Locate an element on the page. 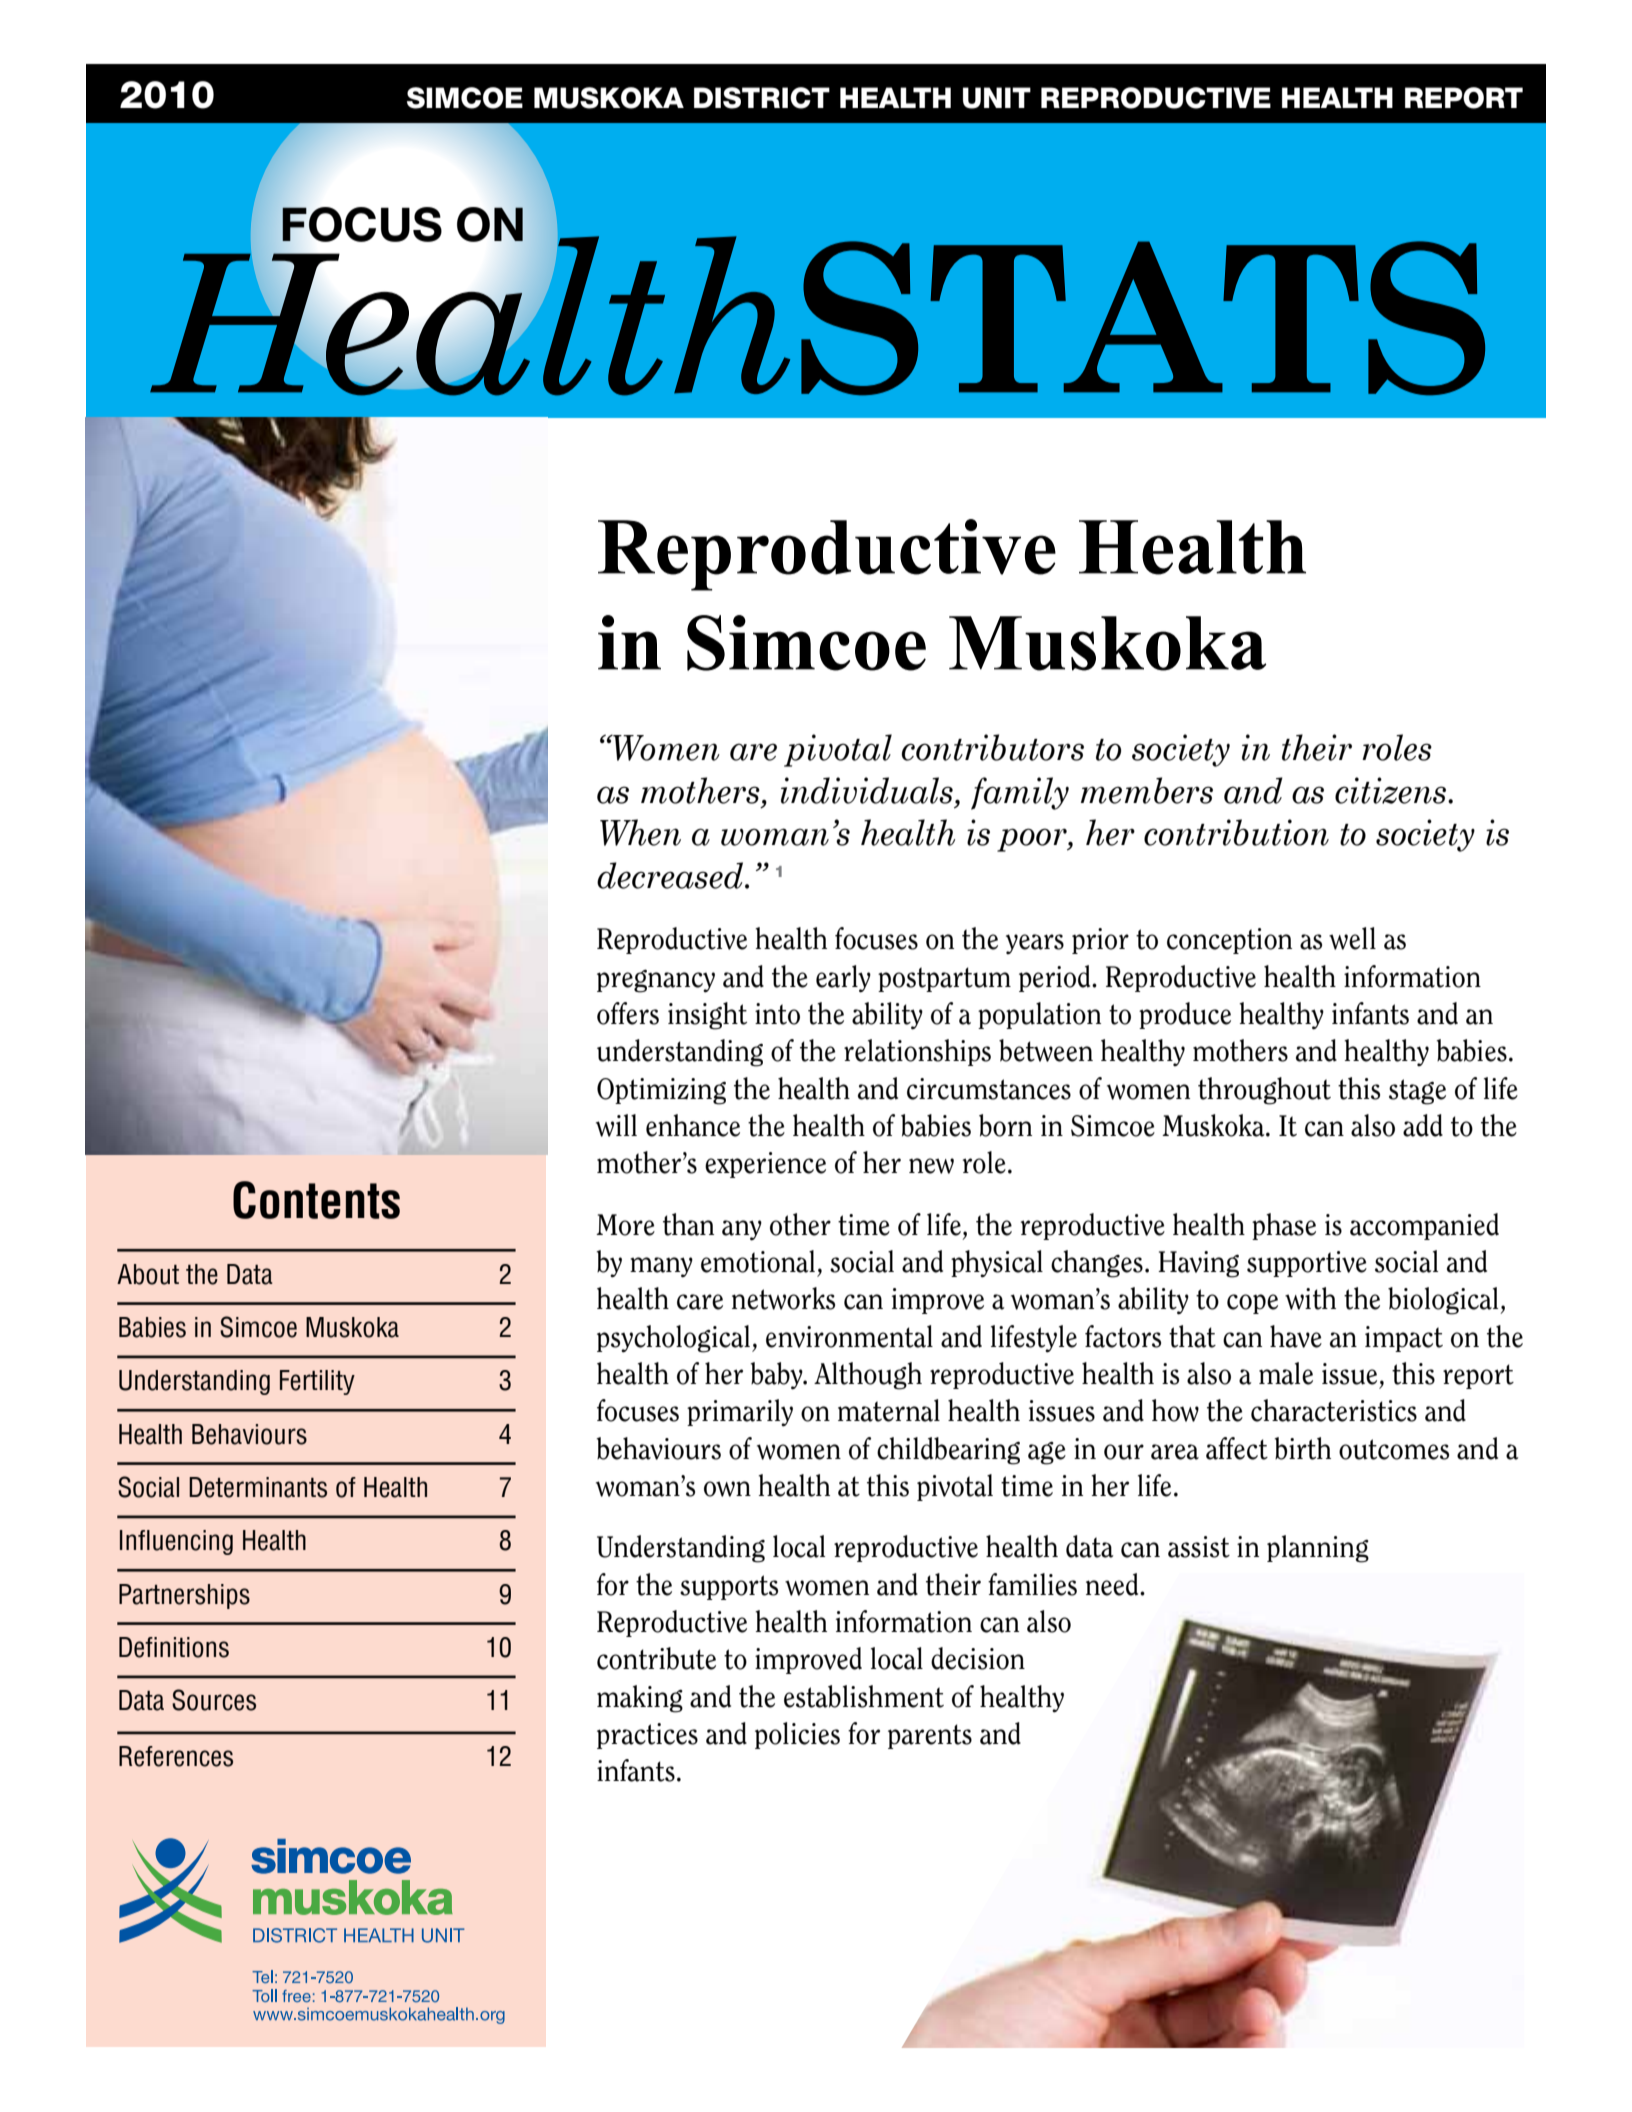 This image has width=1632, height=2112. Sources is located at coordinates (214, 1700).
